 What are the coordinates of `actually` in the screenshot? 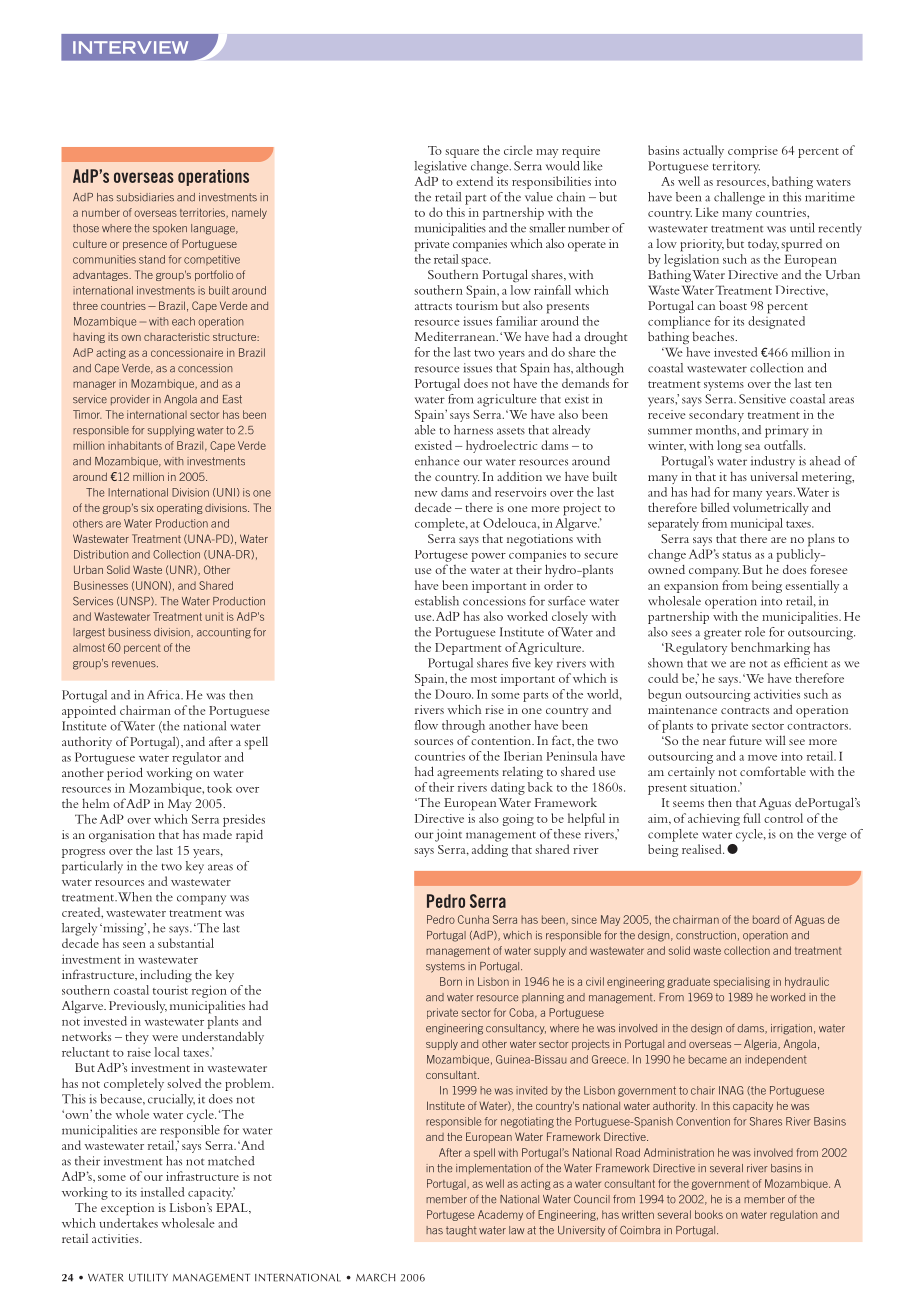 It's located at (703, 151).
